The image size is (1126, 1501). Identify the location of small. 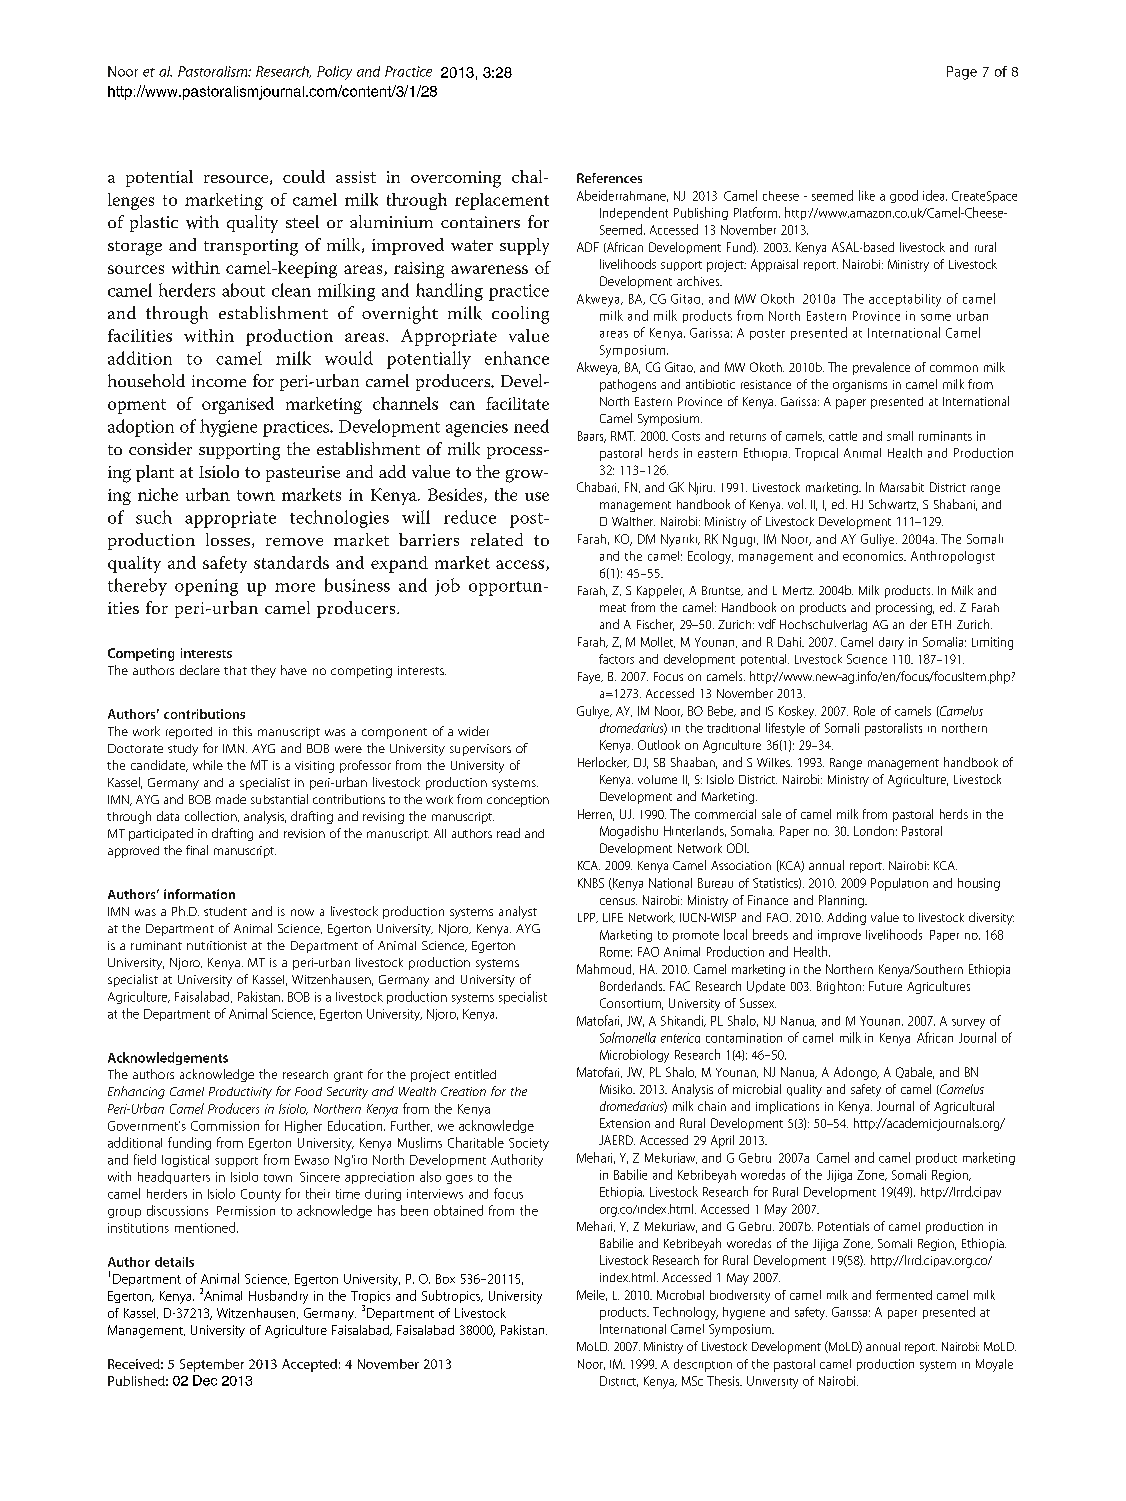
(900, 436).
